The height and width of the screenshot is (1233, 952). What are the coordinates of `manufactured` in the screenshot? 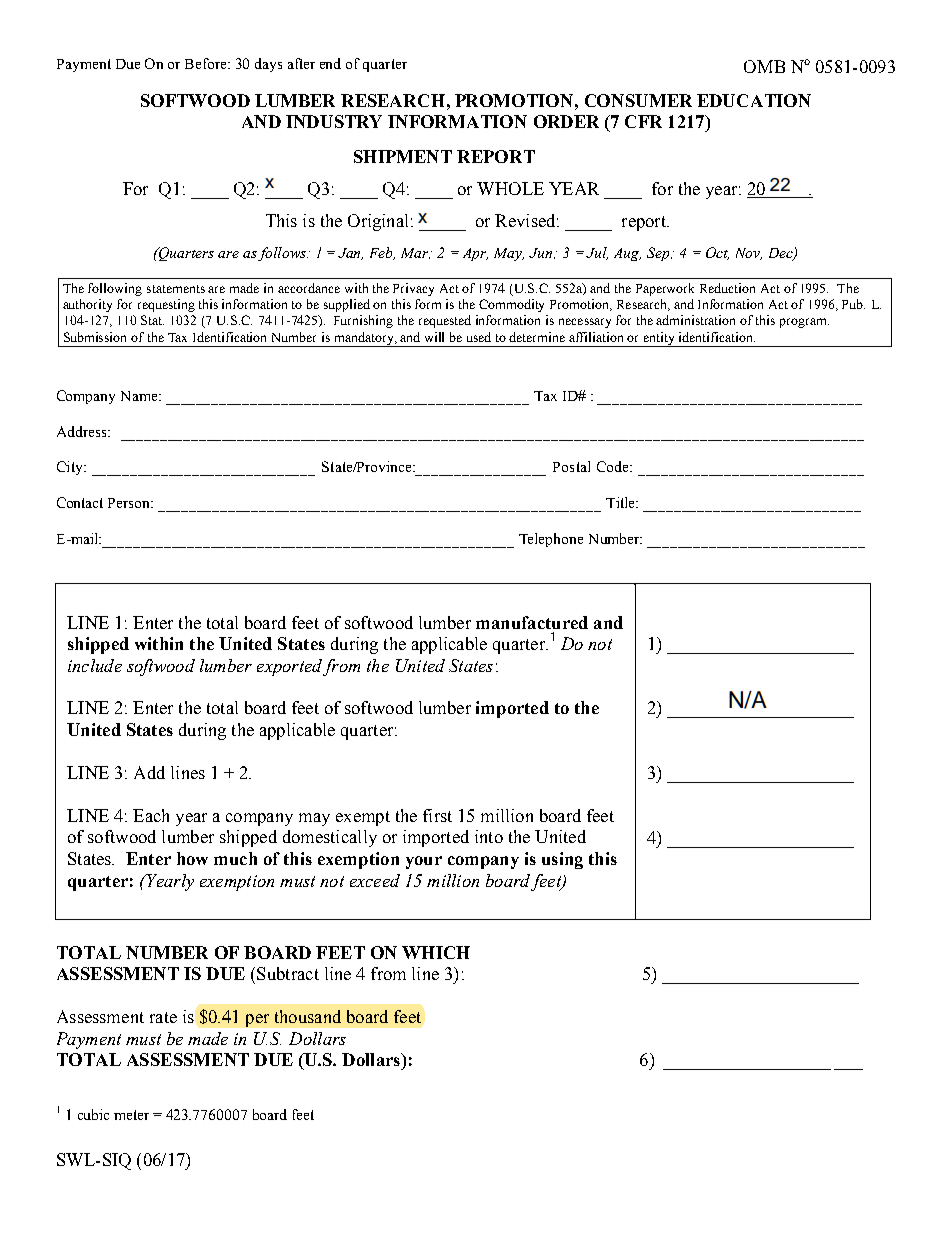 It's located at (532, 622).
